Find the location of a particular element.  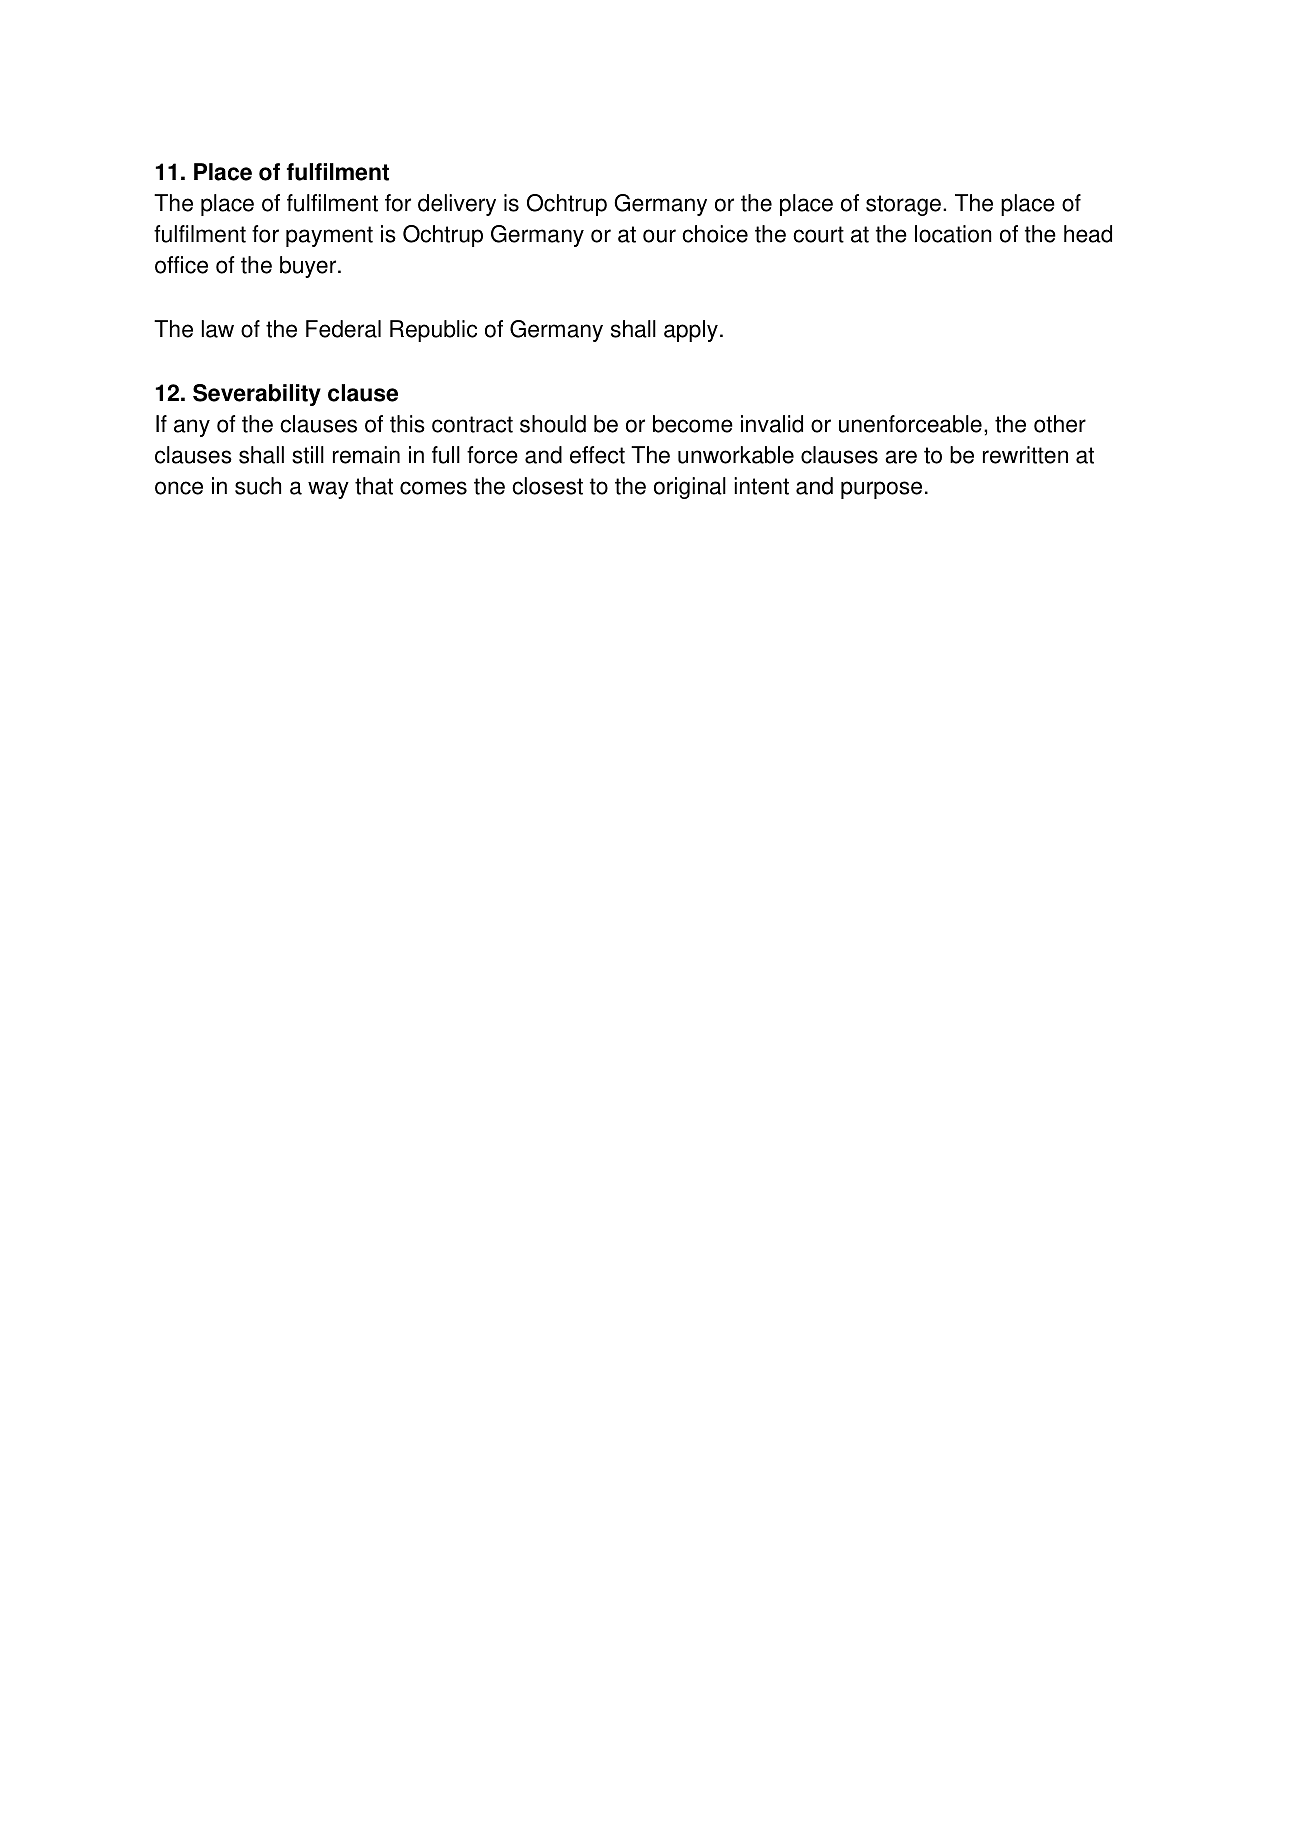

buyer is located at coordinates (309, 267).
